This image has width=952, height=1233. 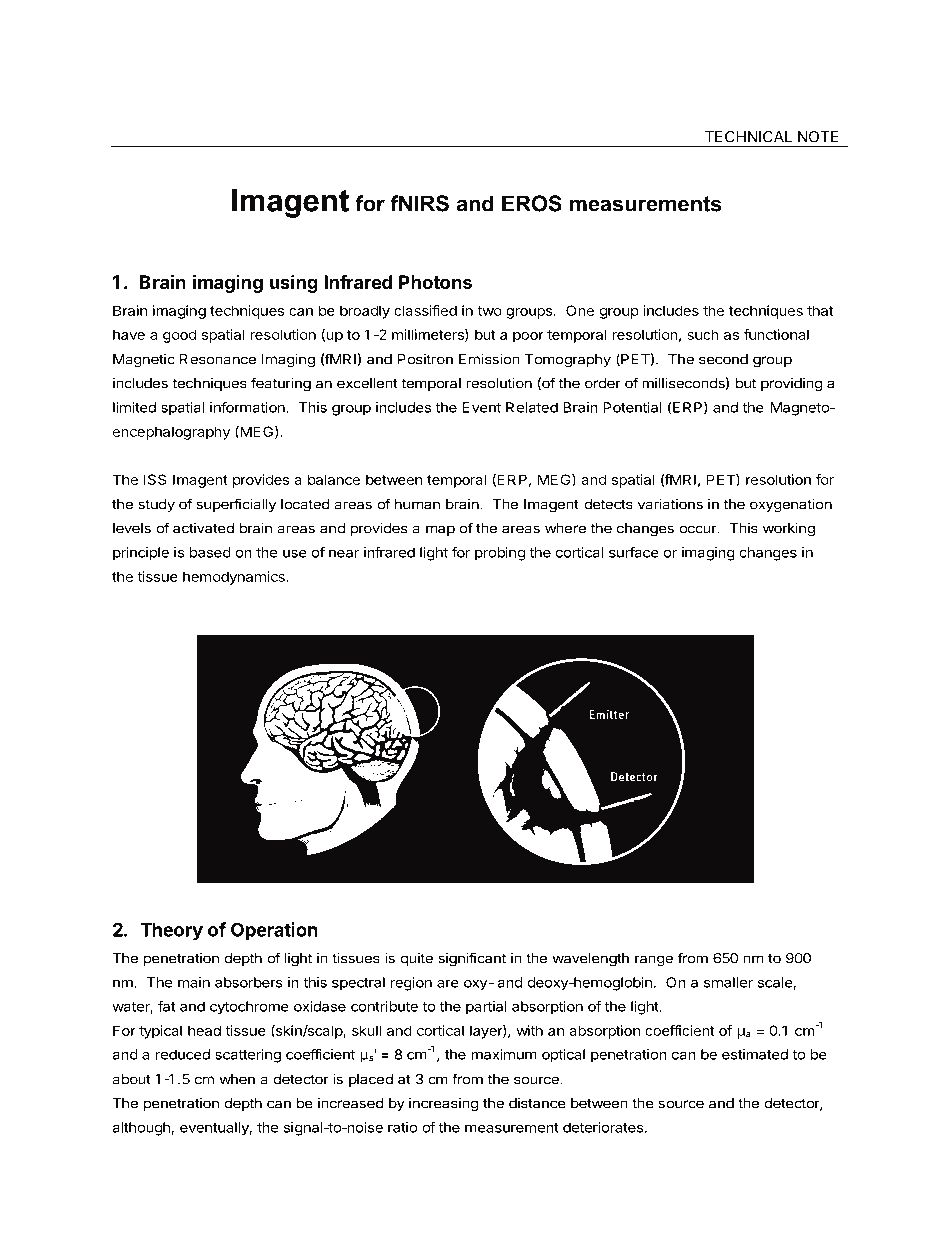 What do you see at coordinates (472, 959) in the image?
I see `significant` at bounding box center [472, 959].
